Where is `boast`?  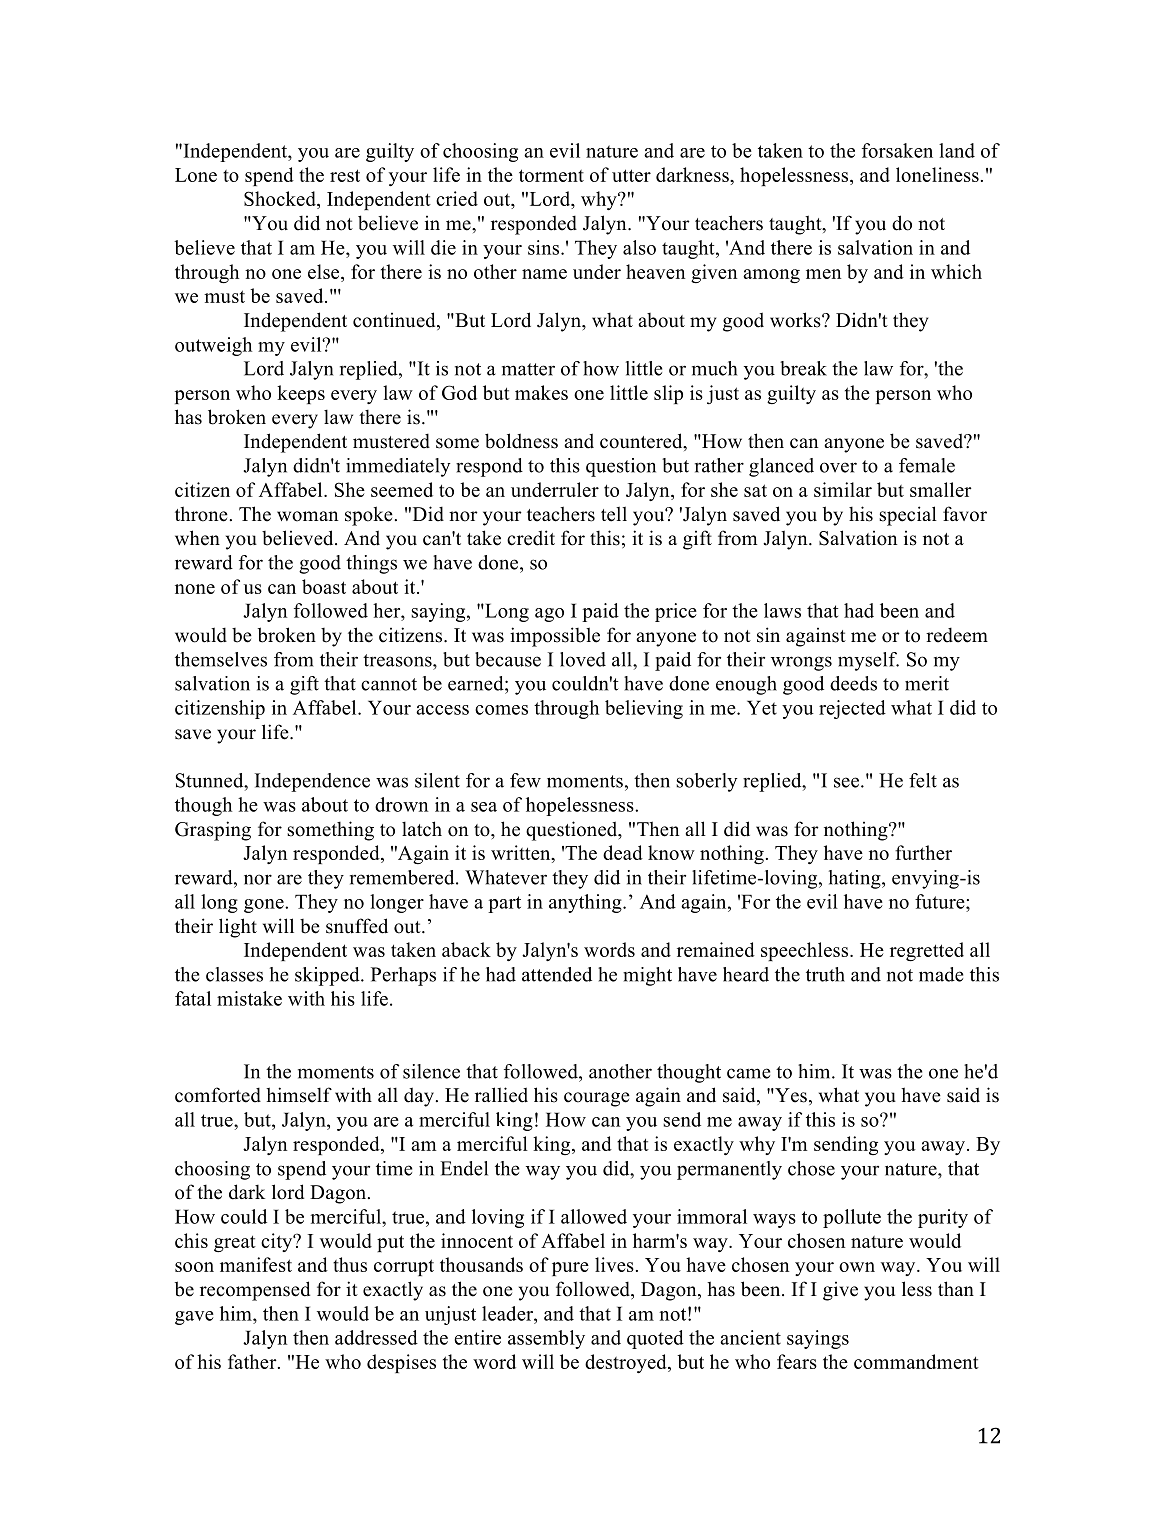 boast is located at coordinates (324, 586).
